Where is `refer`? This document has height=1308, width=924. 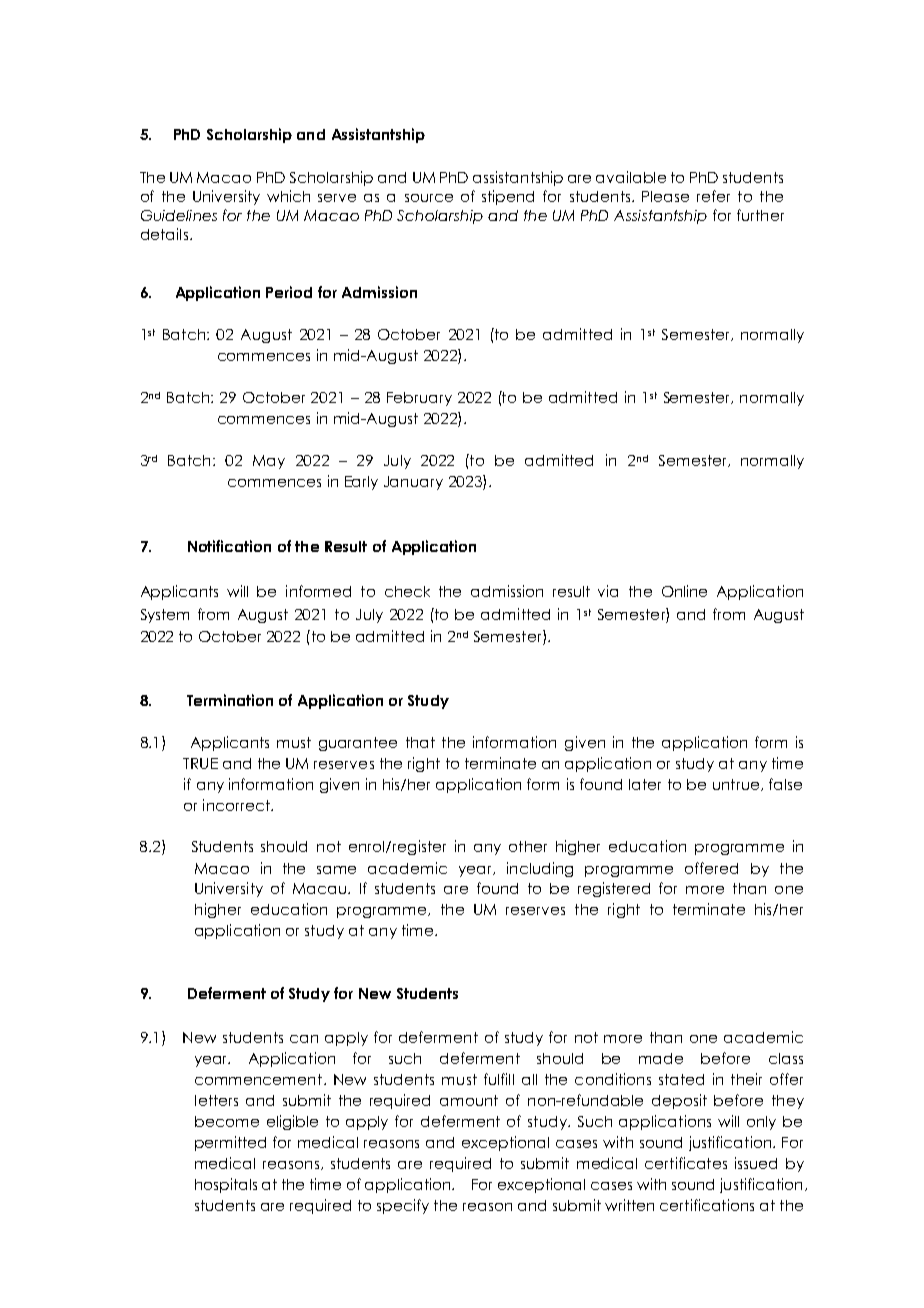 refer is located at coordinates (713, 196).
